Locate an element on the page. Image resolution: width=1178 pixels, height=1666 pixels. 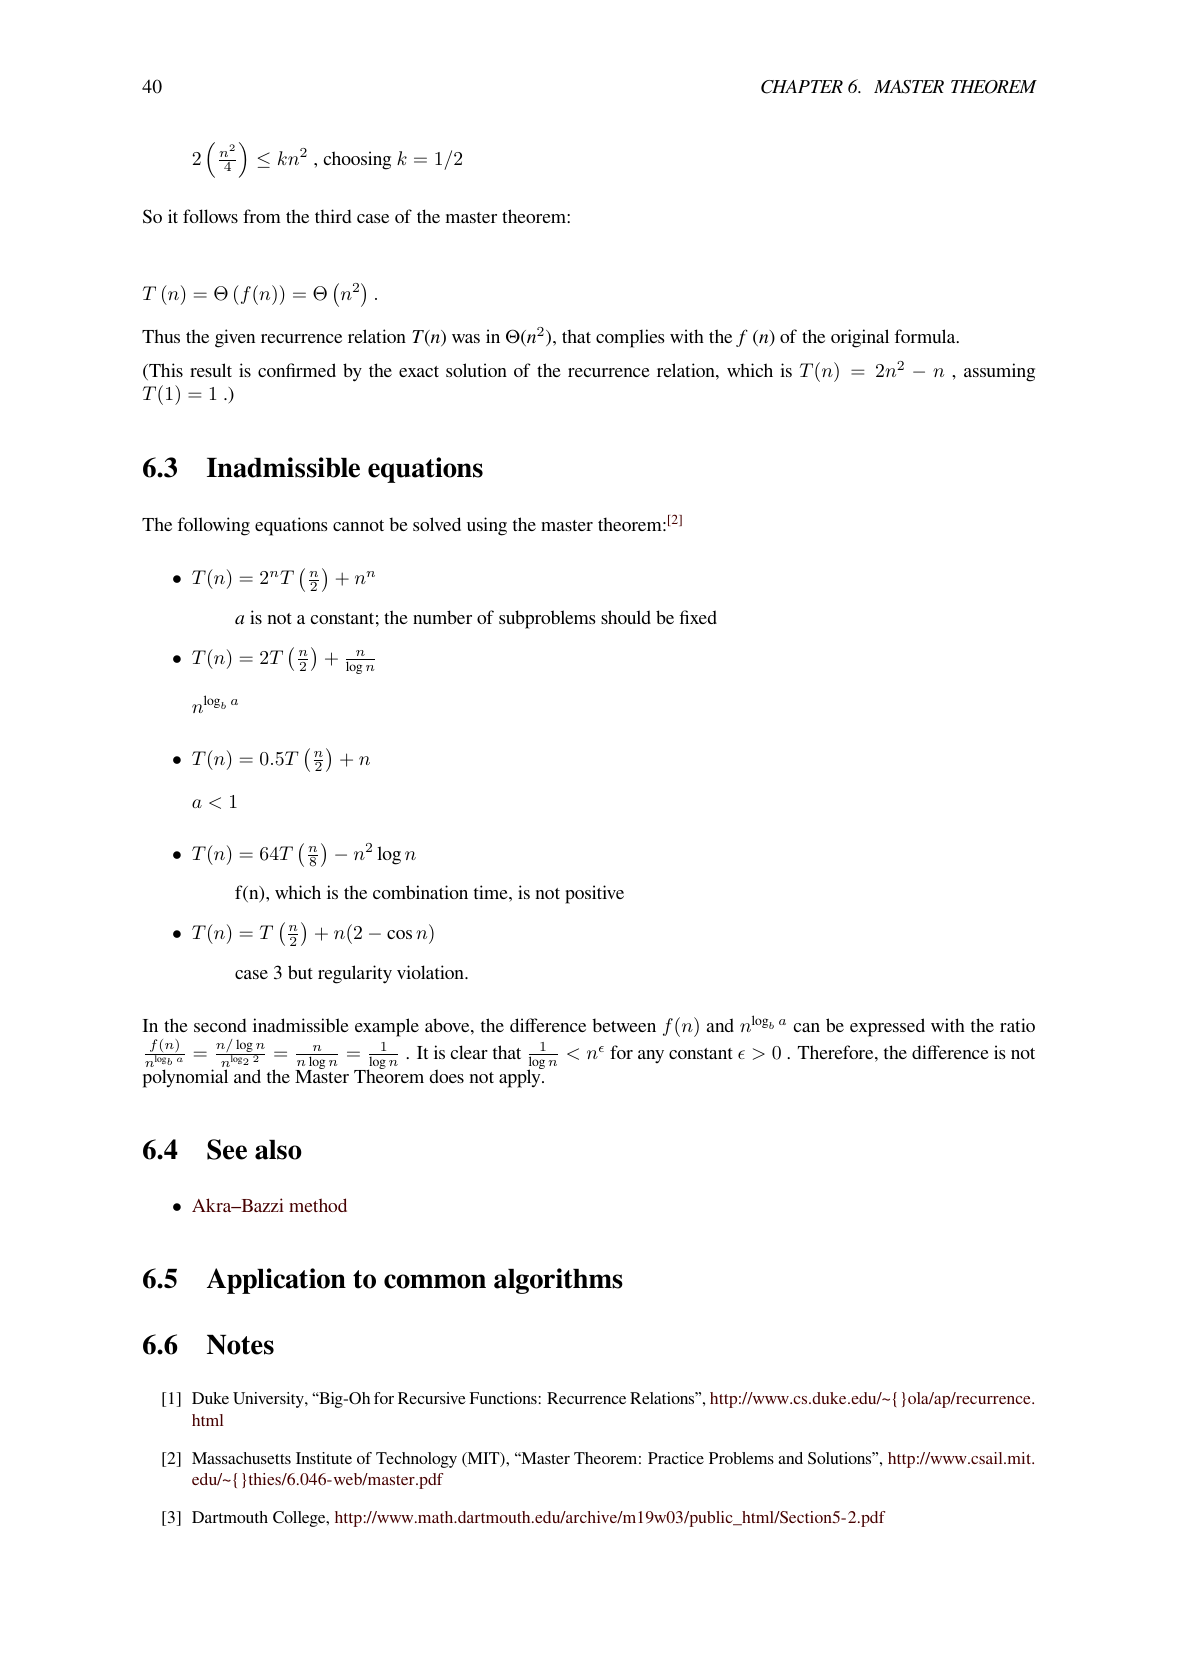
CHAPTER is located at coordinates (802, 87).
